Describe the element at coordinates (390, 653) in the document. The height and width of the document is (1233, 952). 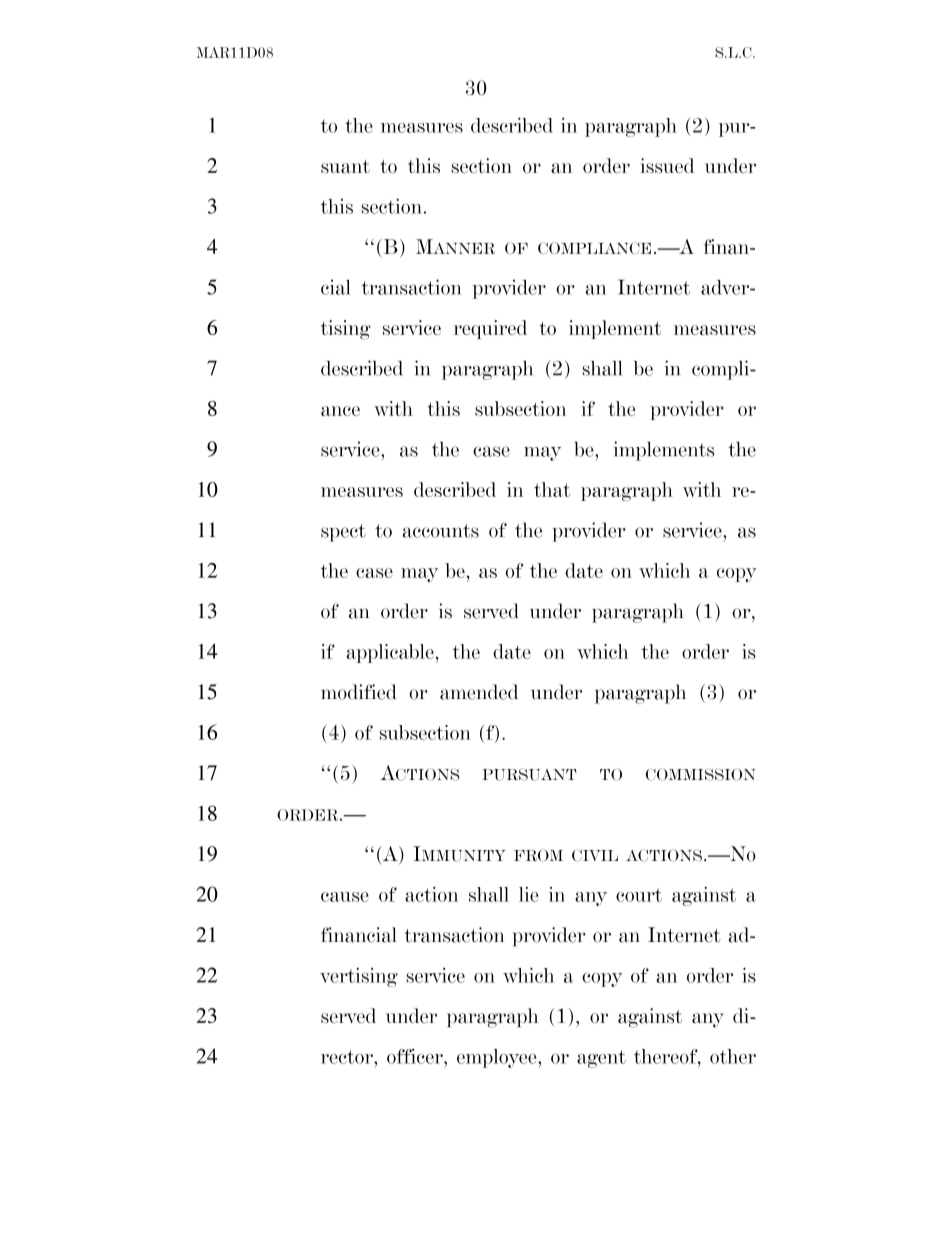
I see `applicable` at that location.
